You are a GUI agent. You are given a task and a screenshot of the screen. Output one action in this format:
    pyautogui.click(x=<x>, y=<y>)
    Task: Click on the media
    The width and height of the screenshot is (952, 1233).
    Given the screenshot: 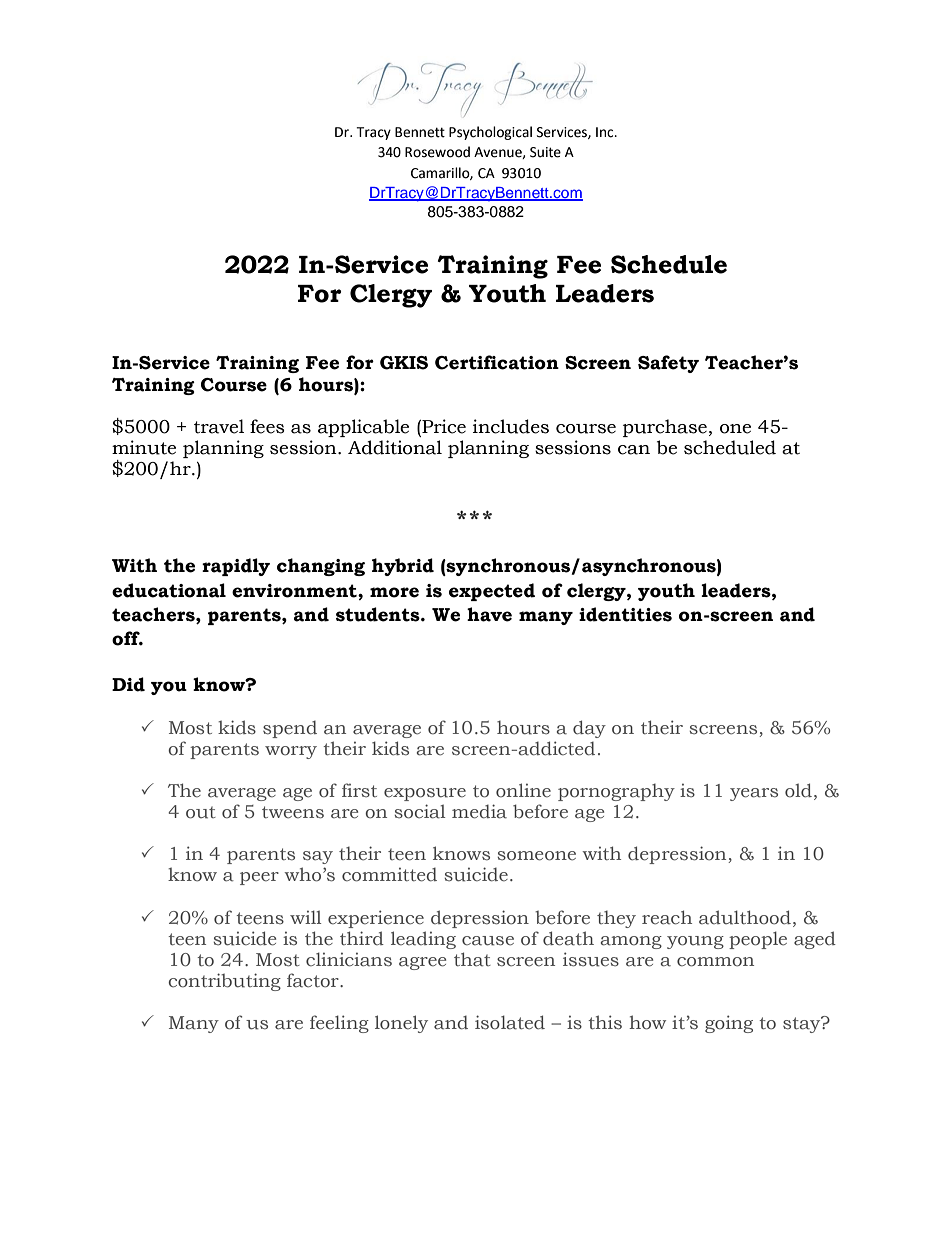 What is the action you would take?
    pyautogui.click(x=479, y=811)
